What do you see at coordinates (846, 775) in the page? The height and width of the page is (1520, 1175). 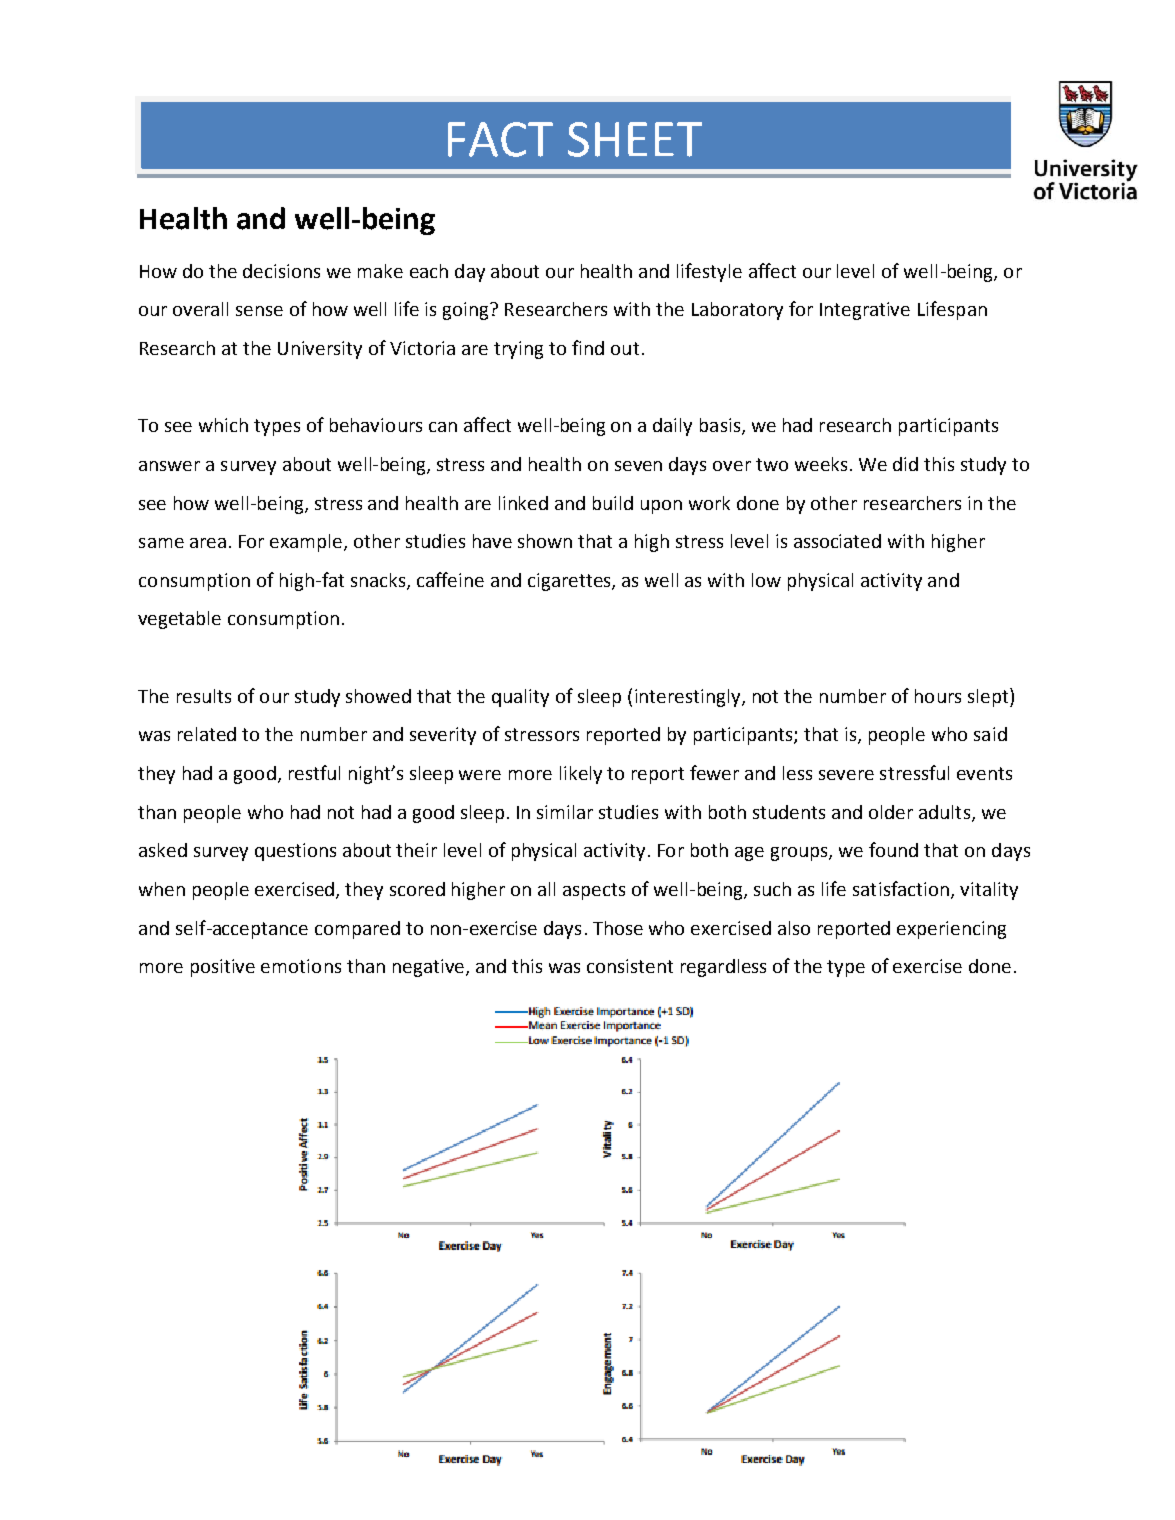 I see `severe` at bounding box center [846, 775].
